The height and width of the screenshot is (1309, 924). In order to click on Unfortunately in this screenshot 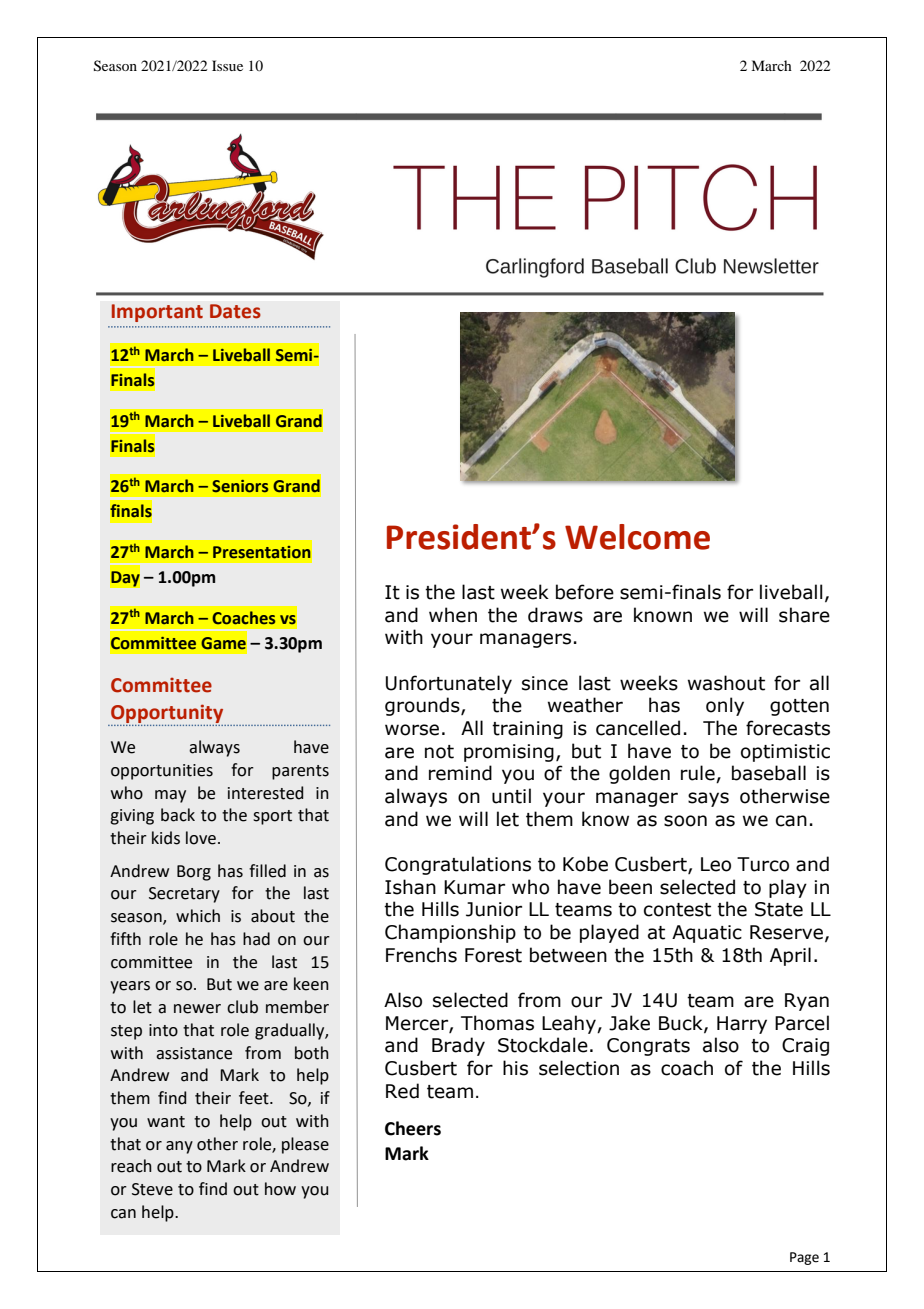, I will do `click(449, 684)`.
